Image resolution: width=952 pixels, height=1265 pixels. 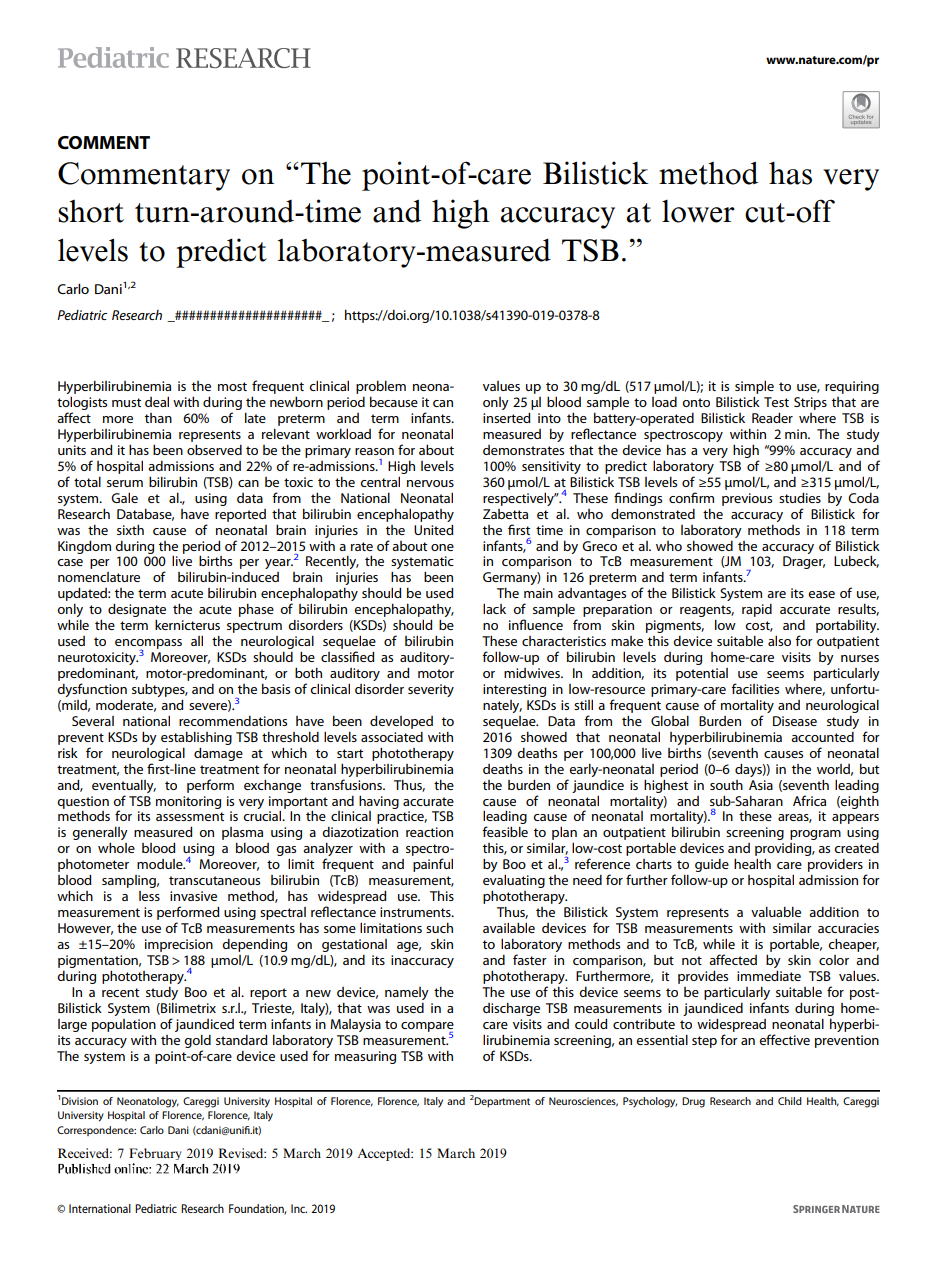 I want to click on such, so click(x=439, y=928).
